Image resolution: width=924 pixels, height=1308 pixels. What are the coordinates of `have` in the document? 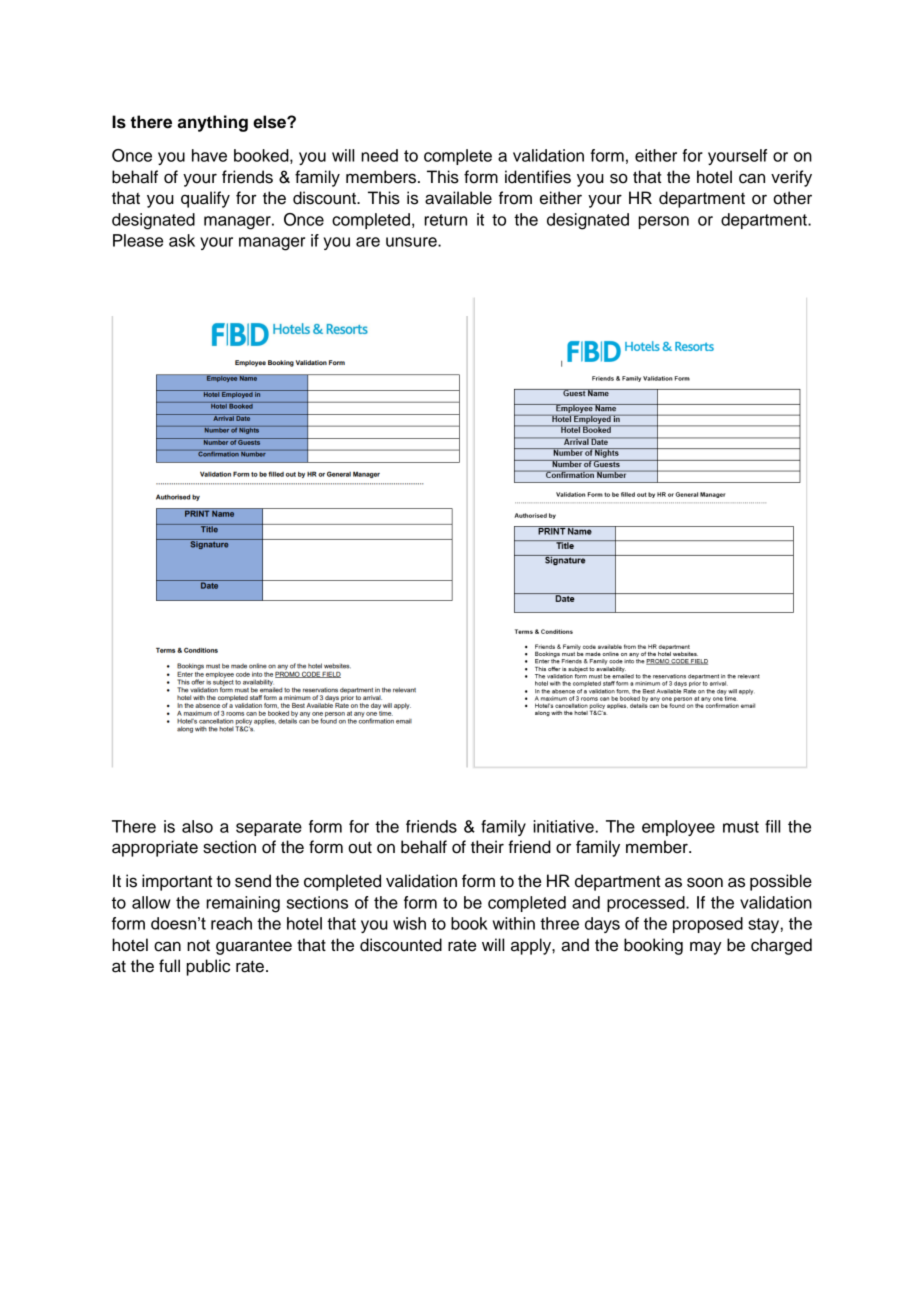 It's located at (209, 155).
